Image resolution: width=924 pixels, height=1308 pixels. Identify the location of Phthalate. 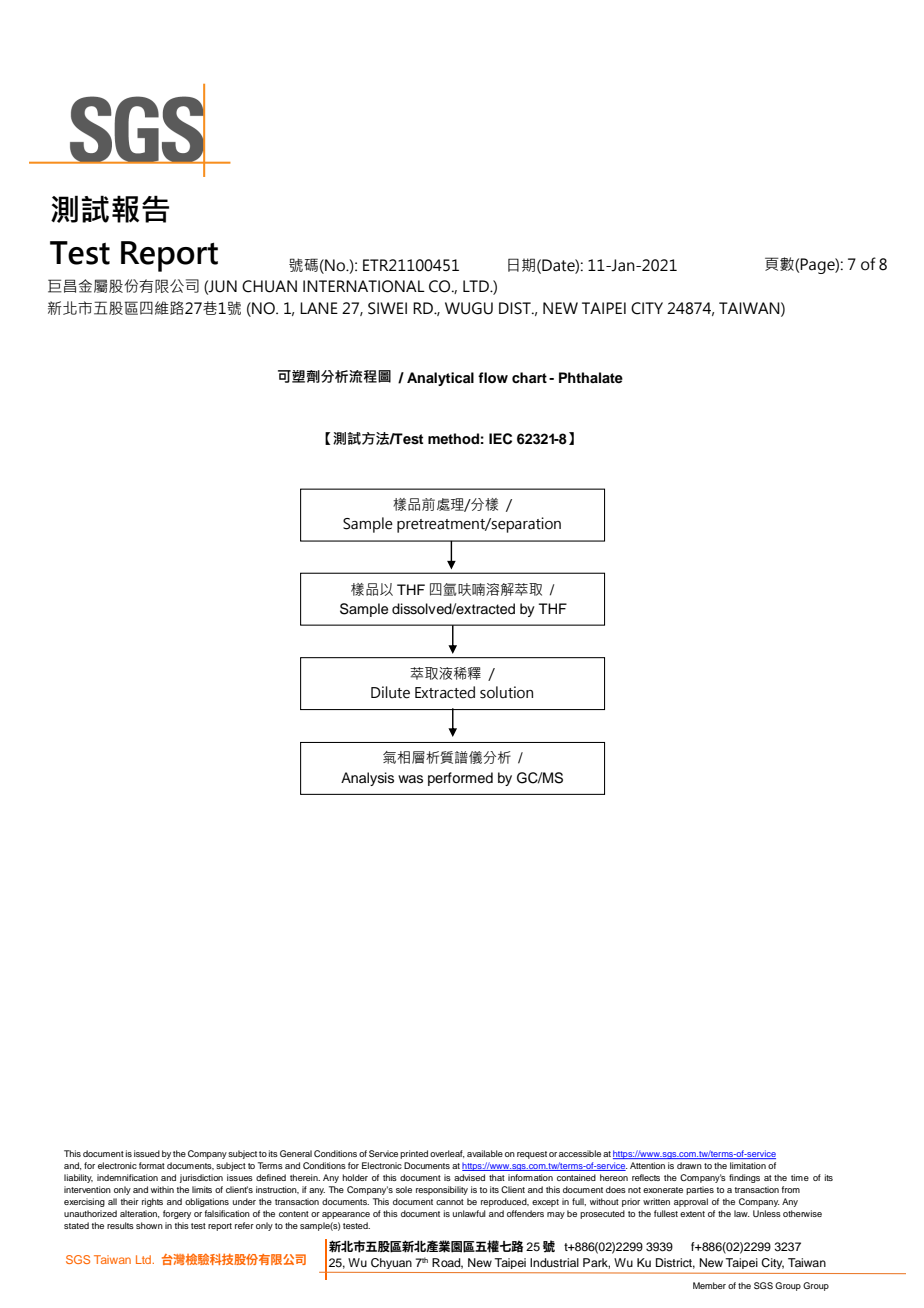
(591, 377).
